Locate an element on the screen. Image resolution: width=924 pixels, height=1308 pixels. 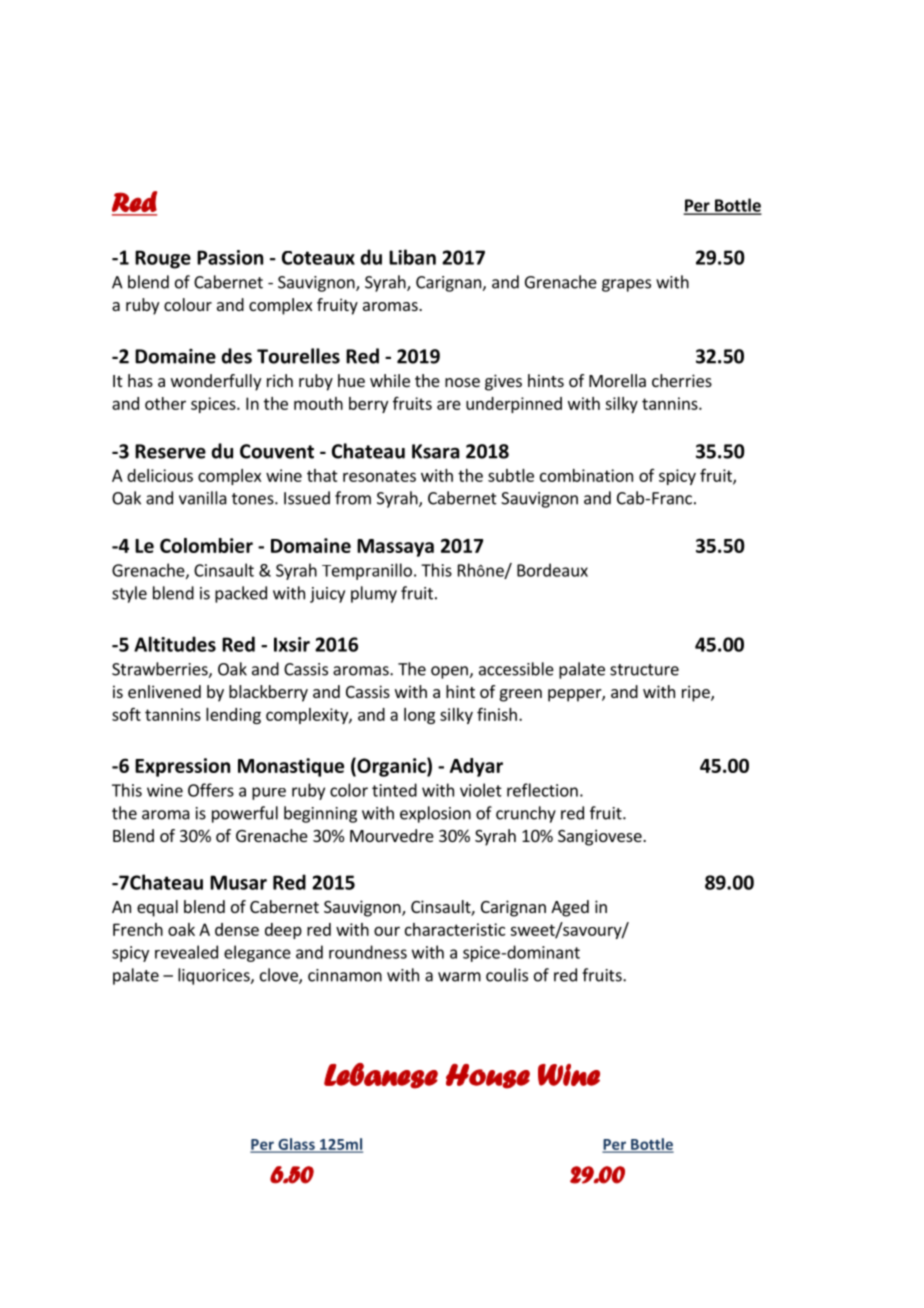
Altitudes is located at coordinates (175, 644).
